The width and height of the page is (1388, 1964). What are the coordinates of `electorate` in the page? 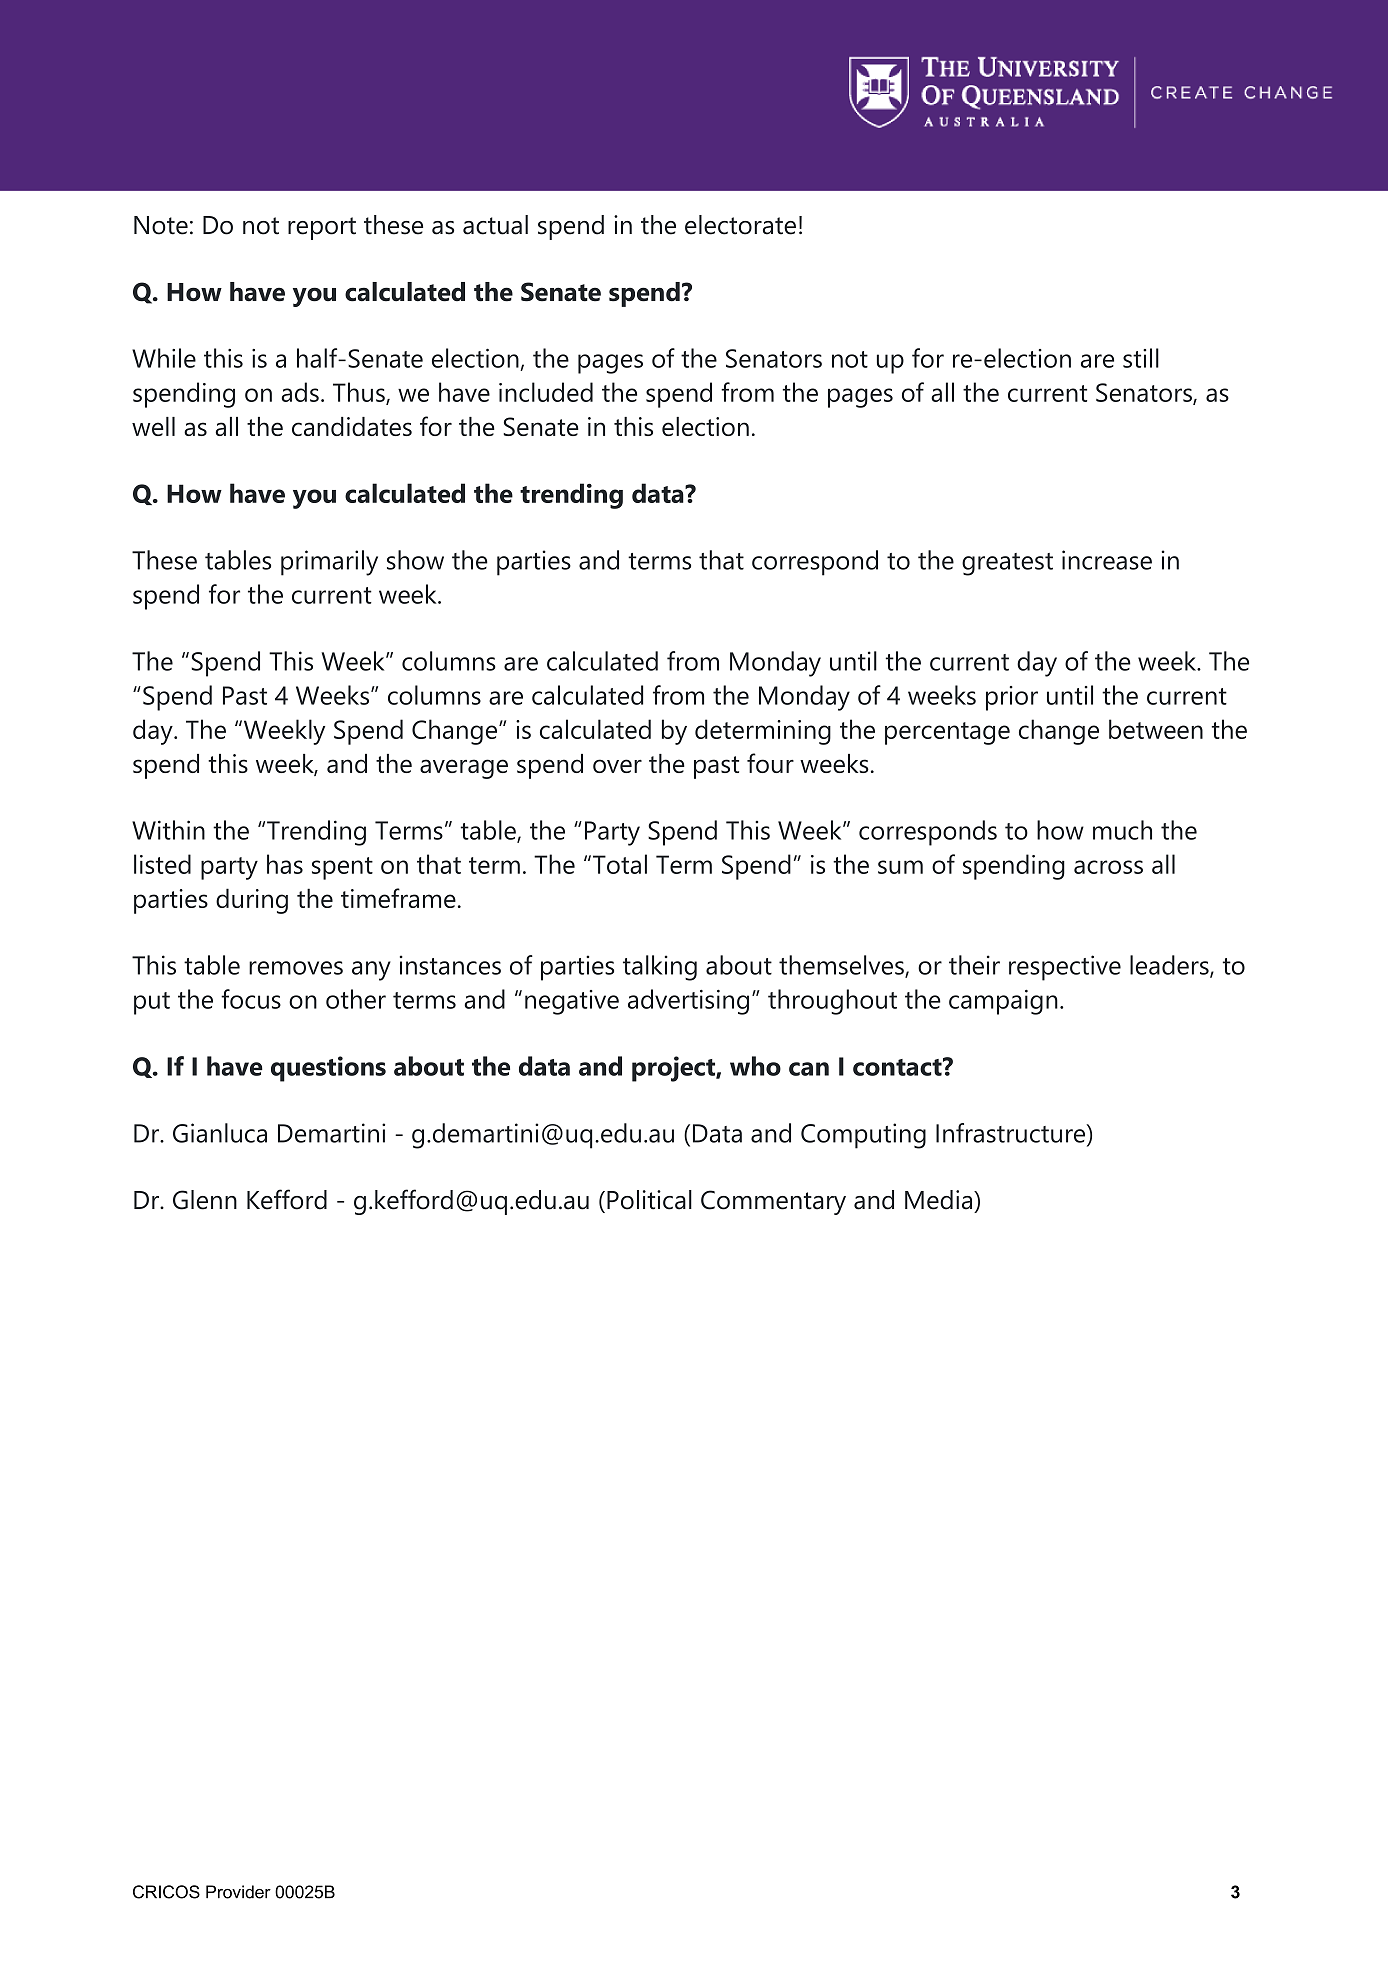 It's located at (740, 225).
